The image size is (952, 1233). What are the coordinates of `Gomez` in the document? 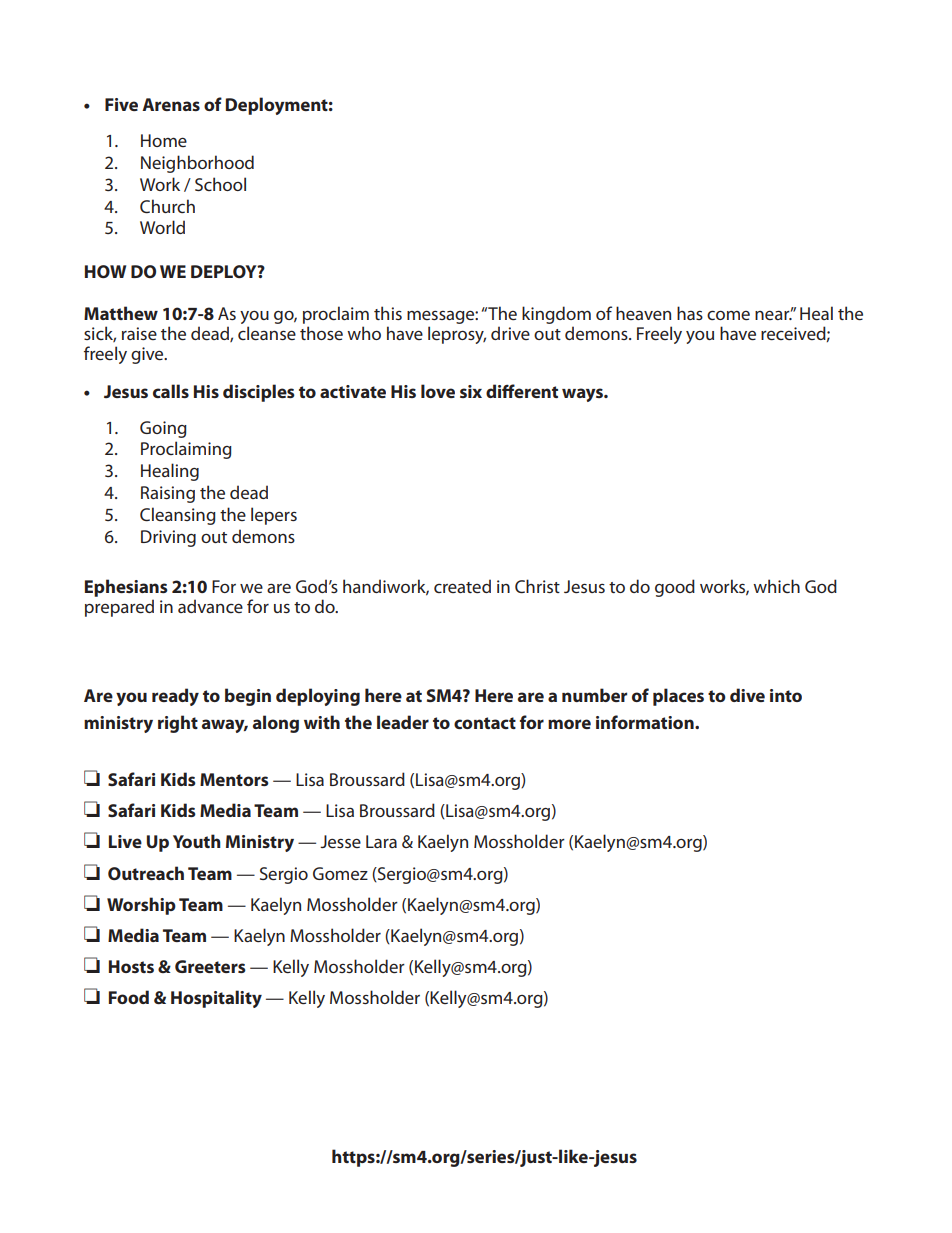 It's located at (340, 873).
